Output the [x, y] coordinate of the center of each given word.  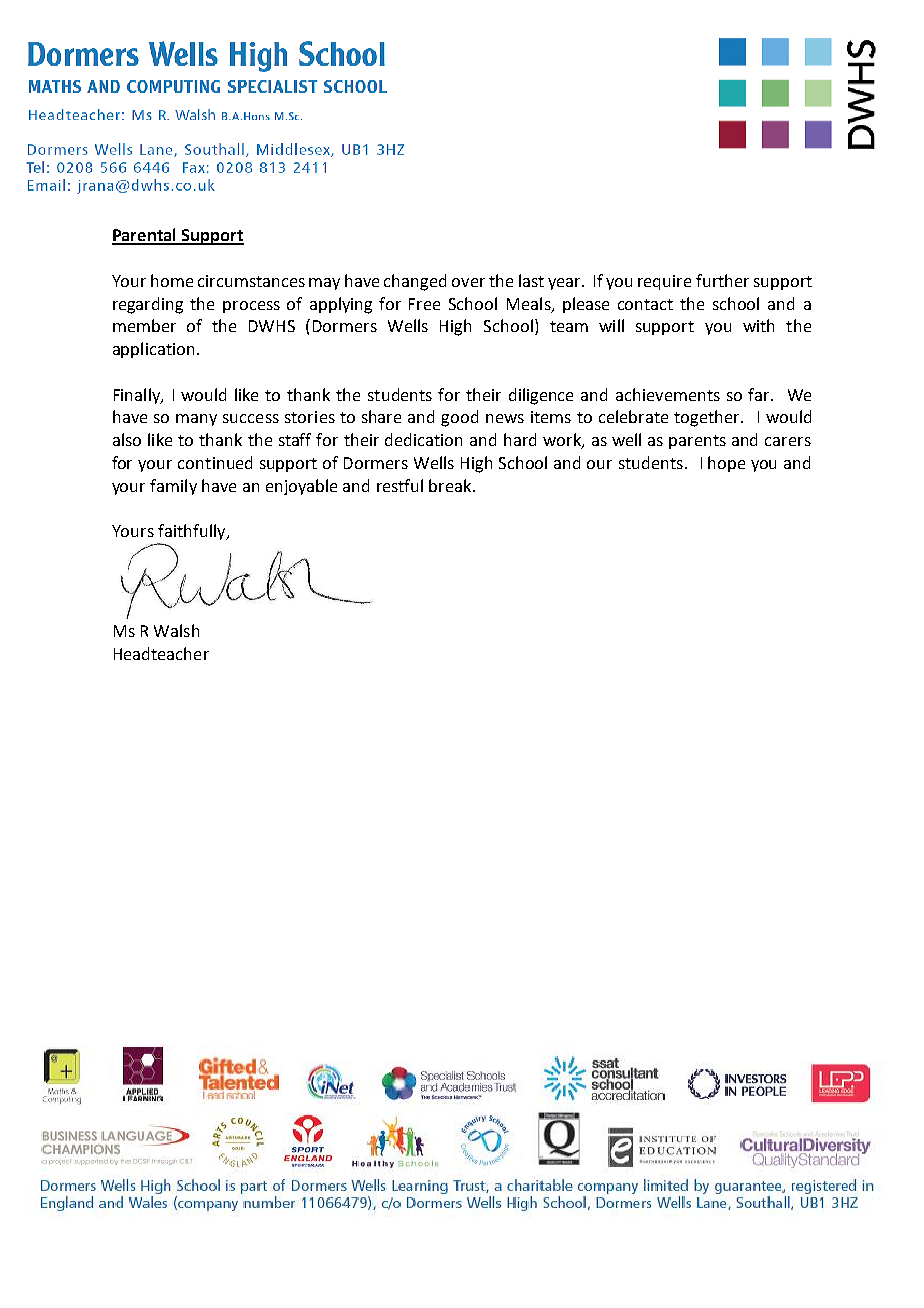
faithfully [193, 532]
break [451, 485]
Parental [145, 236]
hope [726, 464]
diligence [541, 396]
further [722, 280]
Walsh [176, 630]
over [468, 282]
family [173, 487]
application [153, 350]
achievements [668, 394]
